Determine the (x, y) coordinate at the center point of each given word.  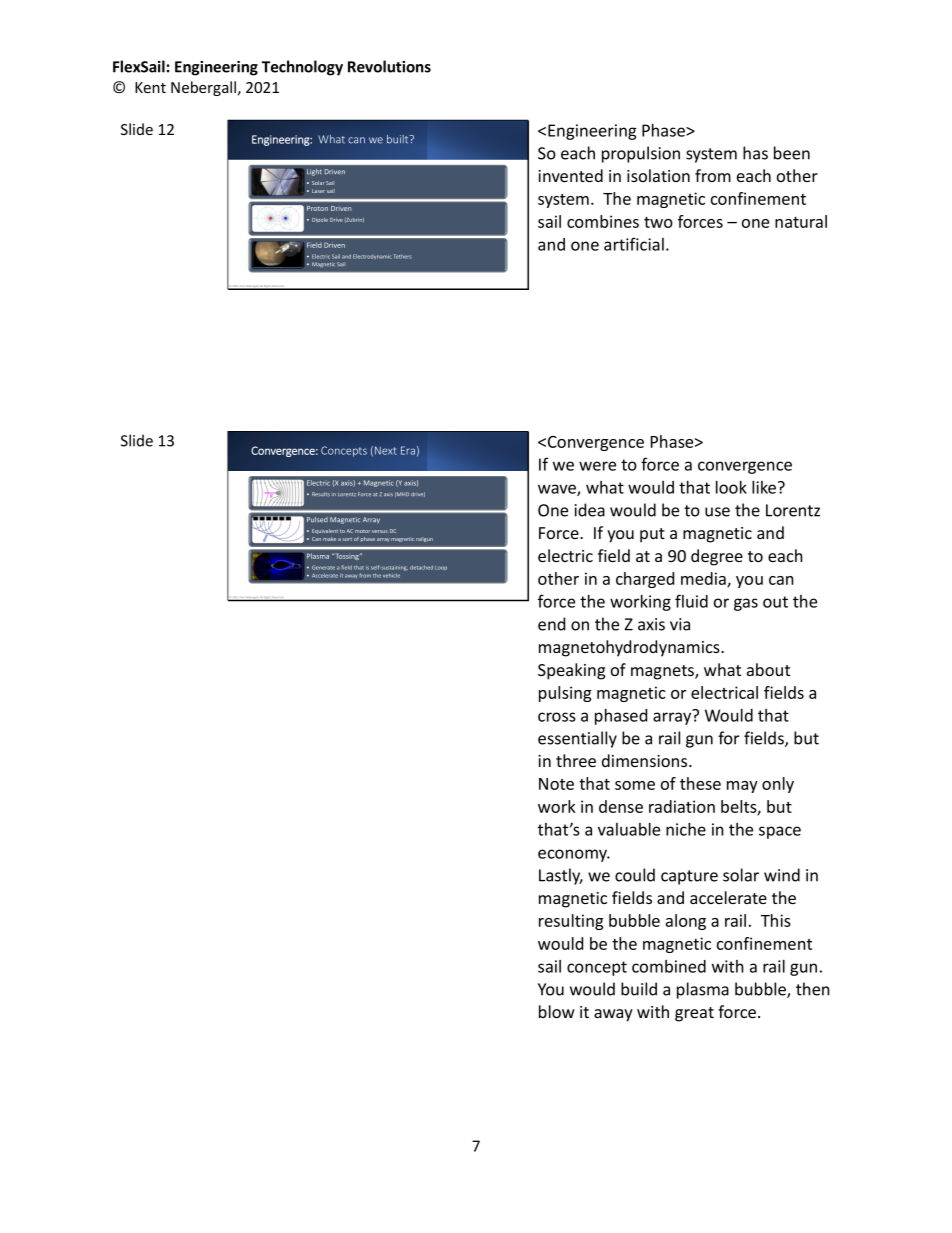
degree (717, 557)
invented (570, 175)
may (742, 787)
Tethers (403, 256)
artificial (634, 244)
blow (557, 1011)
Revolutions (389, 66)
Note (556, 784)
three (576, 760)
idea (590, 510)
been (792, 153)
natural (801, 221)
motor (362, 531)
